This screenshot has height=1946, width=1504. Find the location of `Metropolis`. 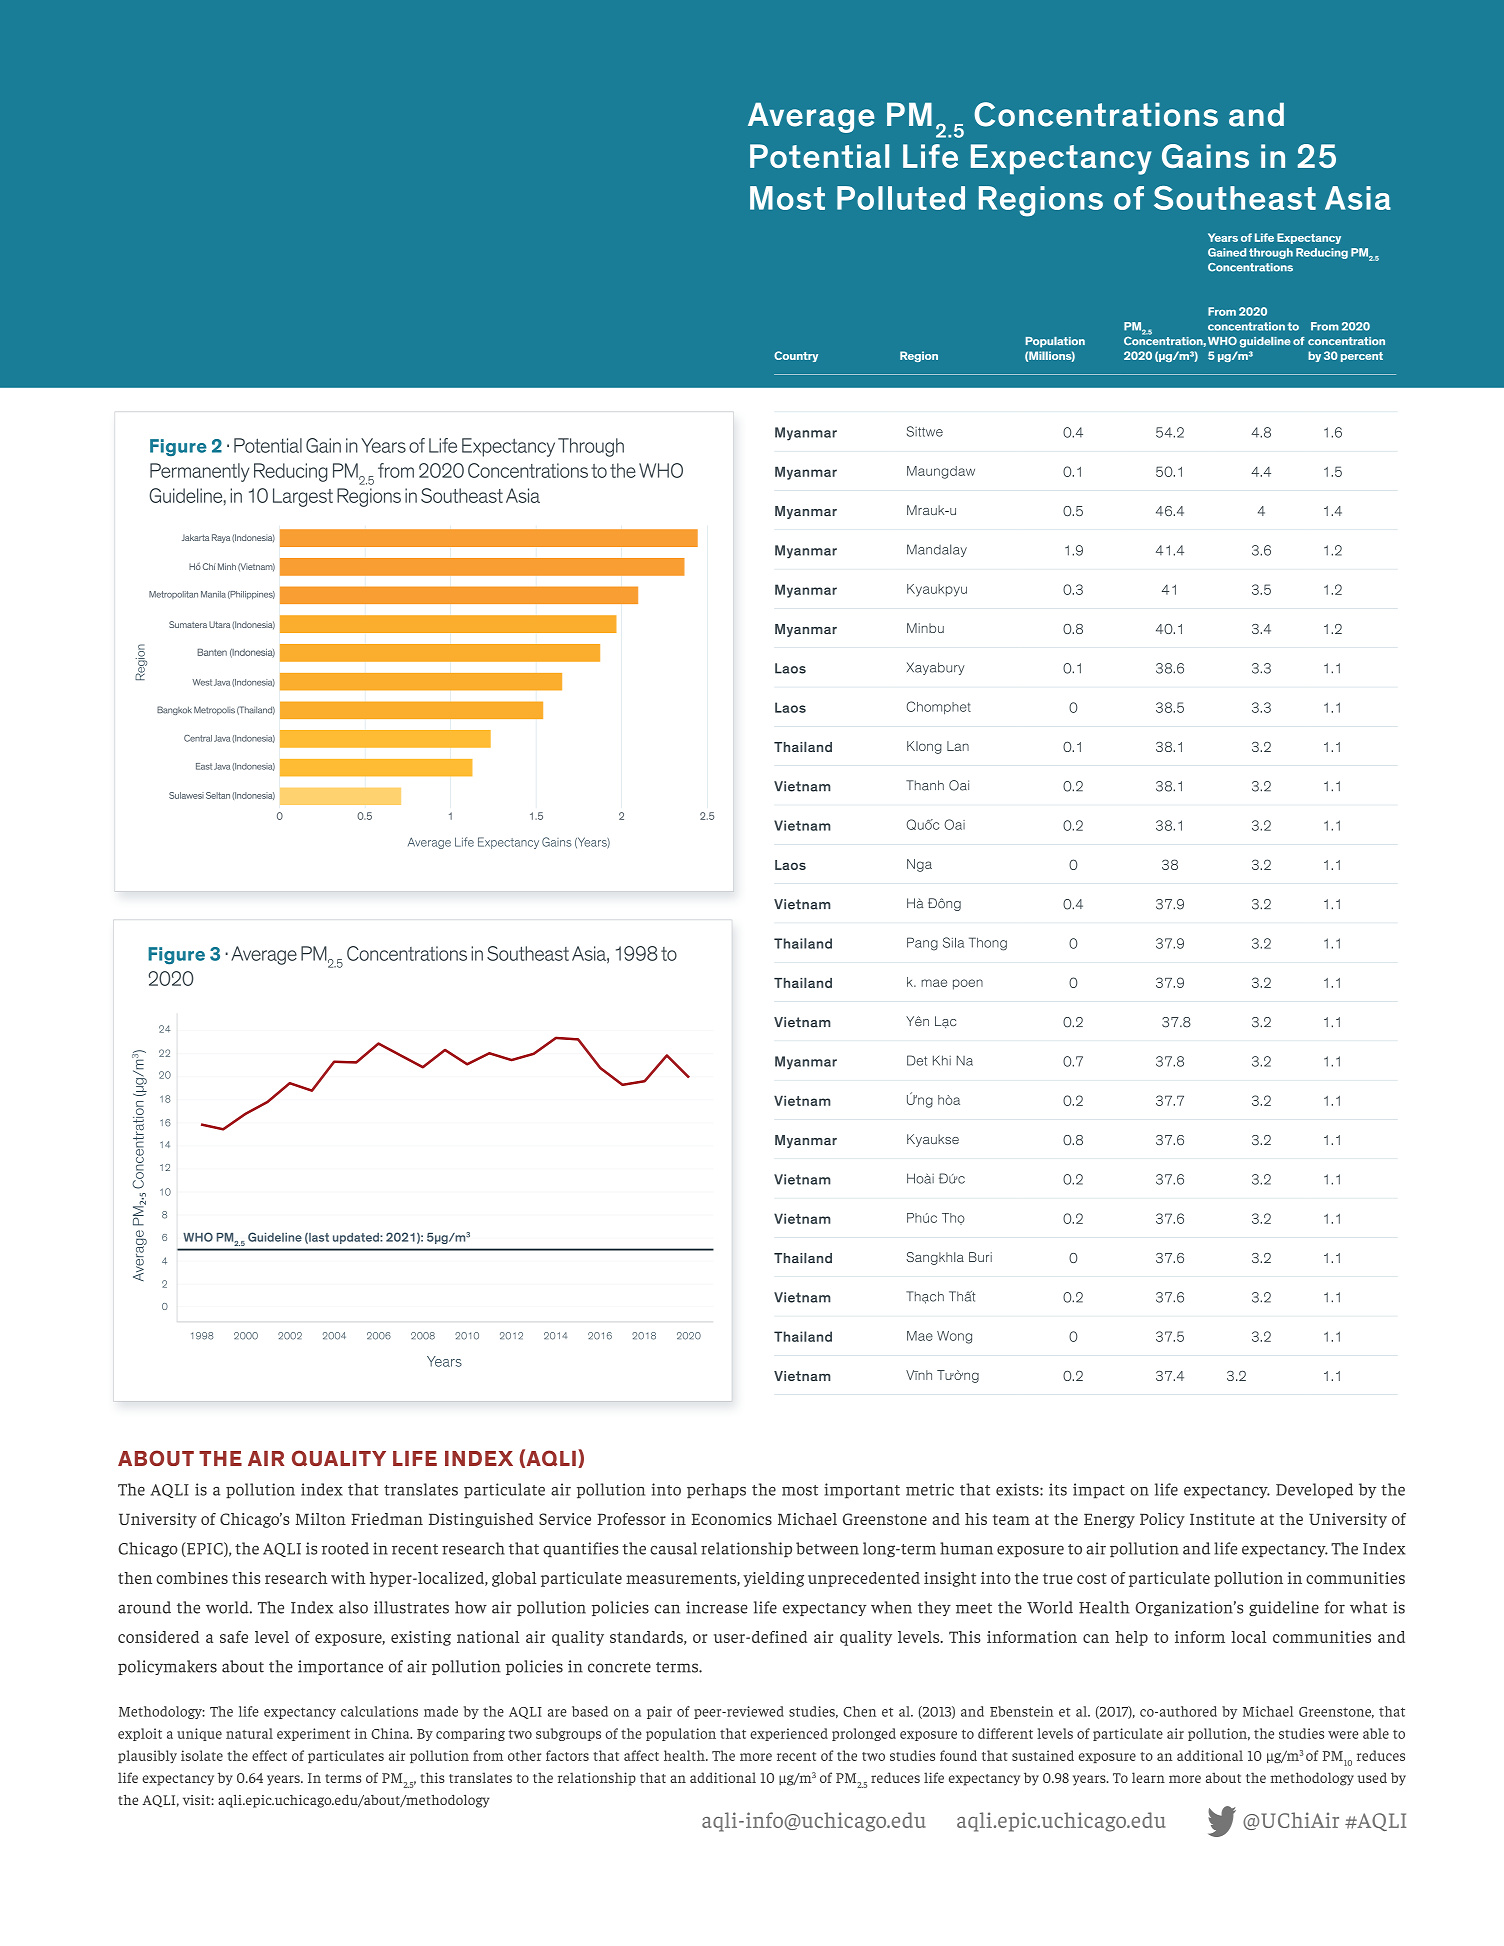

Metropolis is located at coordinates (214, 710).
